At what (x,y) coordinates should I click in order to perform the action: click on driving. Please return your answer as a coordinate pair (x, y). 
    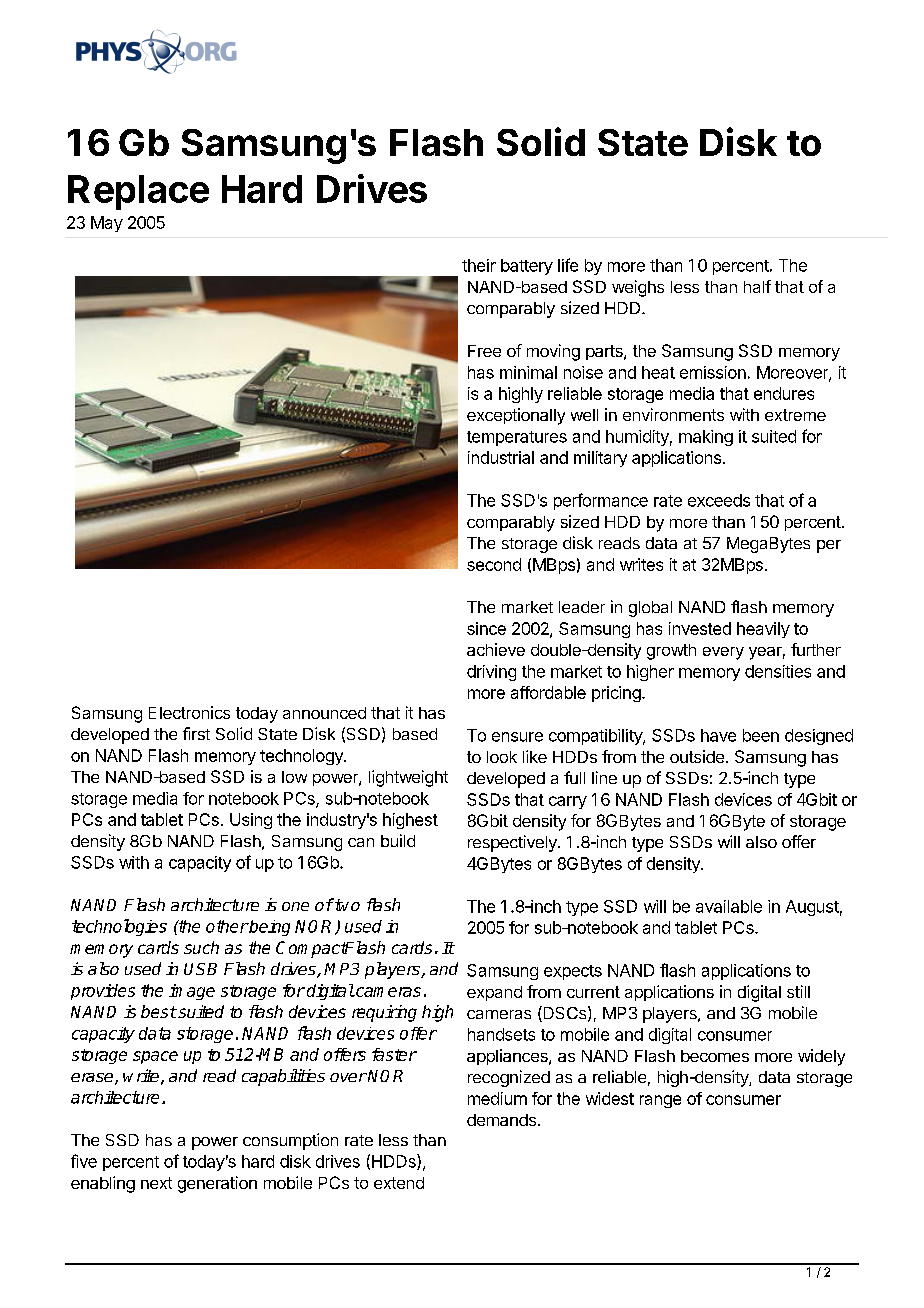
    Looking at the image, I should click on (491, 673).
